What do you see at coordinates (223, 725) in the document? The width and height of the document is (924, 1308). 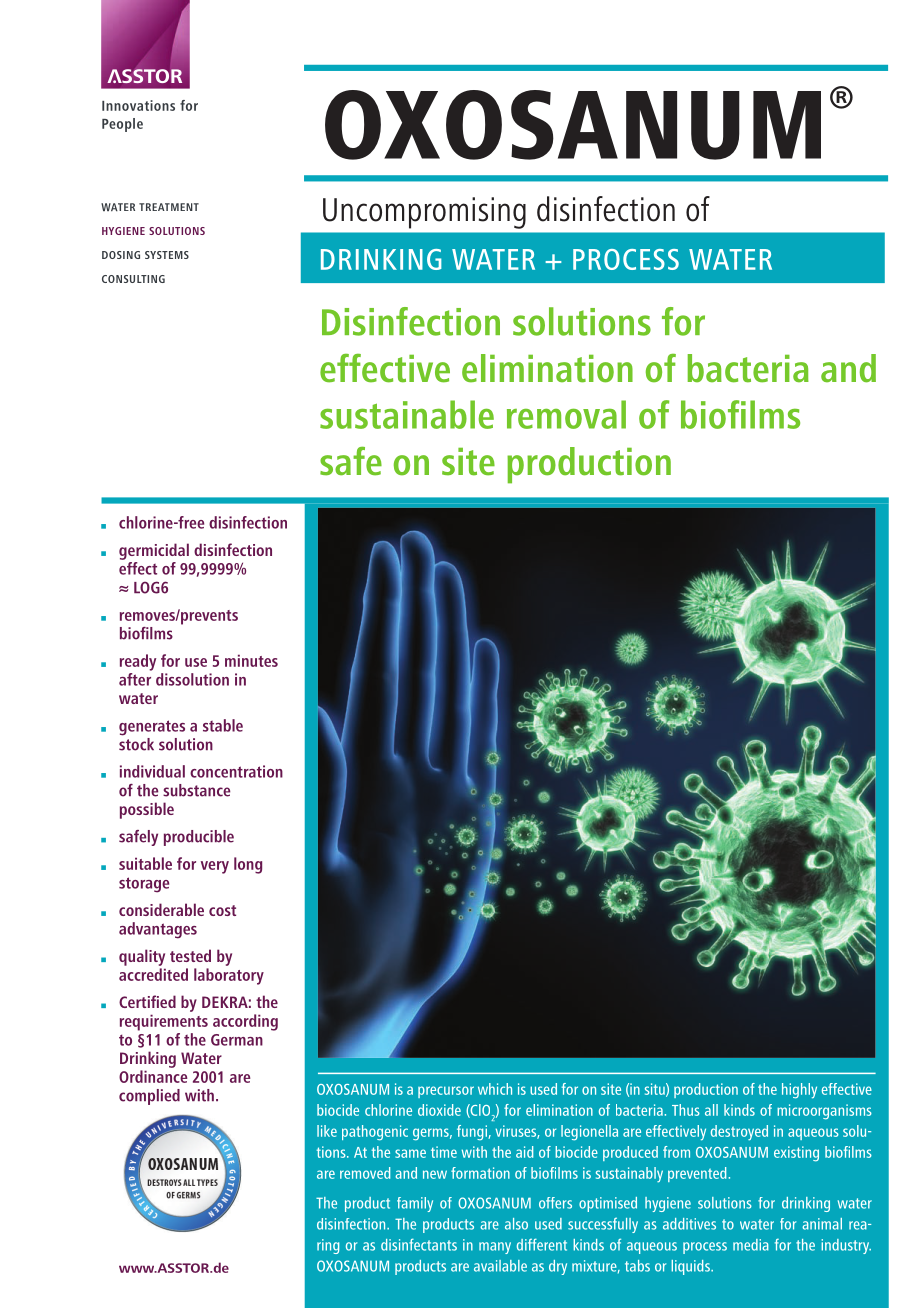 I see `stable` at bounding box center [223, 725].
